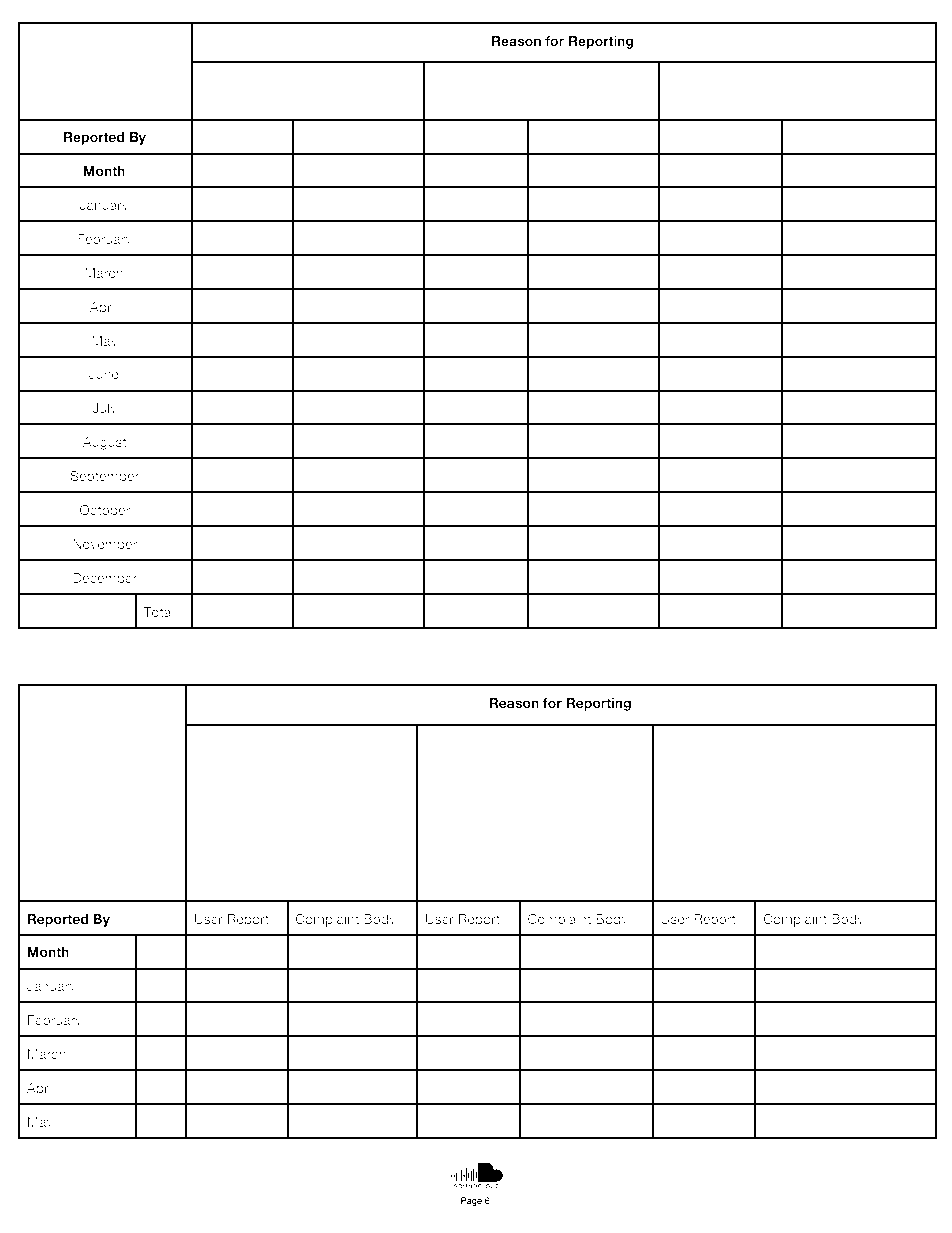 The width and height of the page is (952, 1233). I want to click on broadcasting, so click(345, 843).
